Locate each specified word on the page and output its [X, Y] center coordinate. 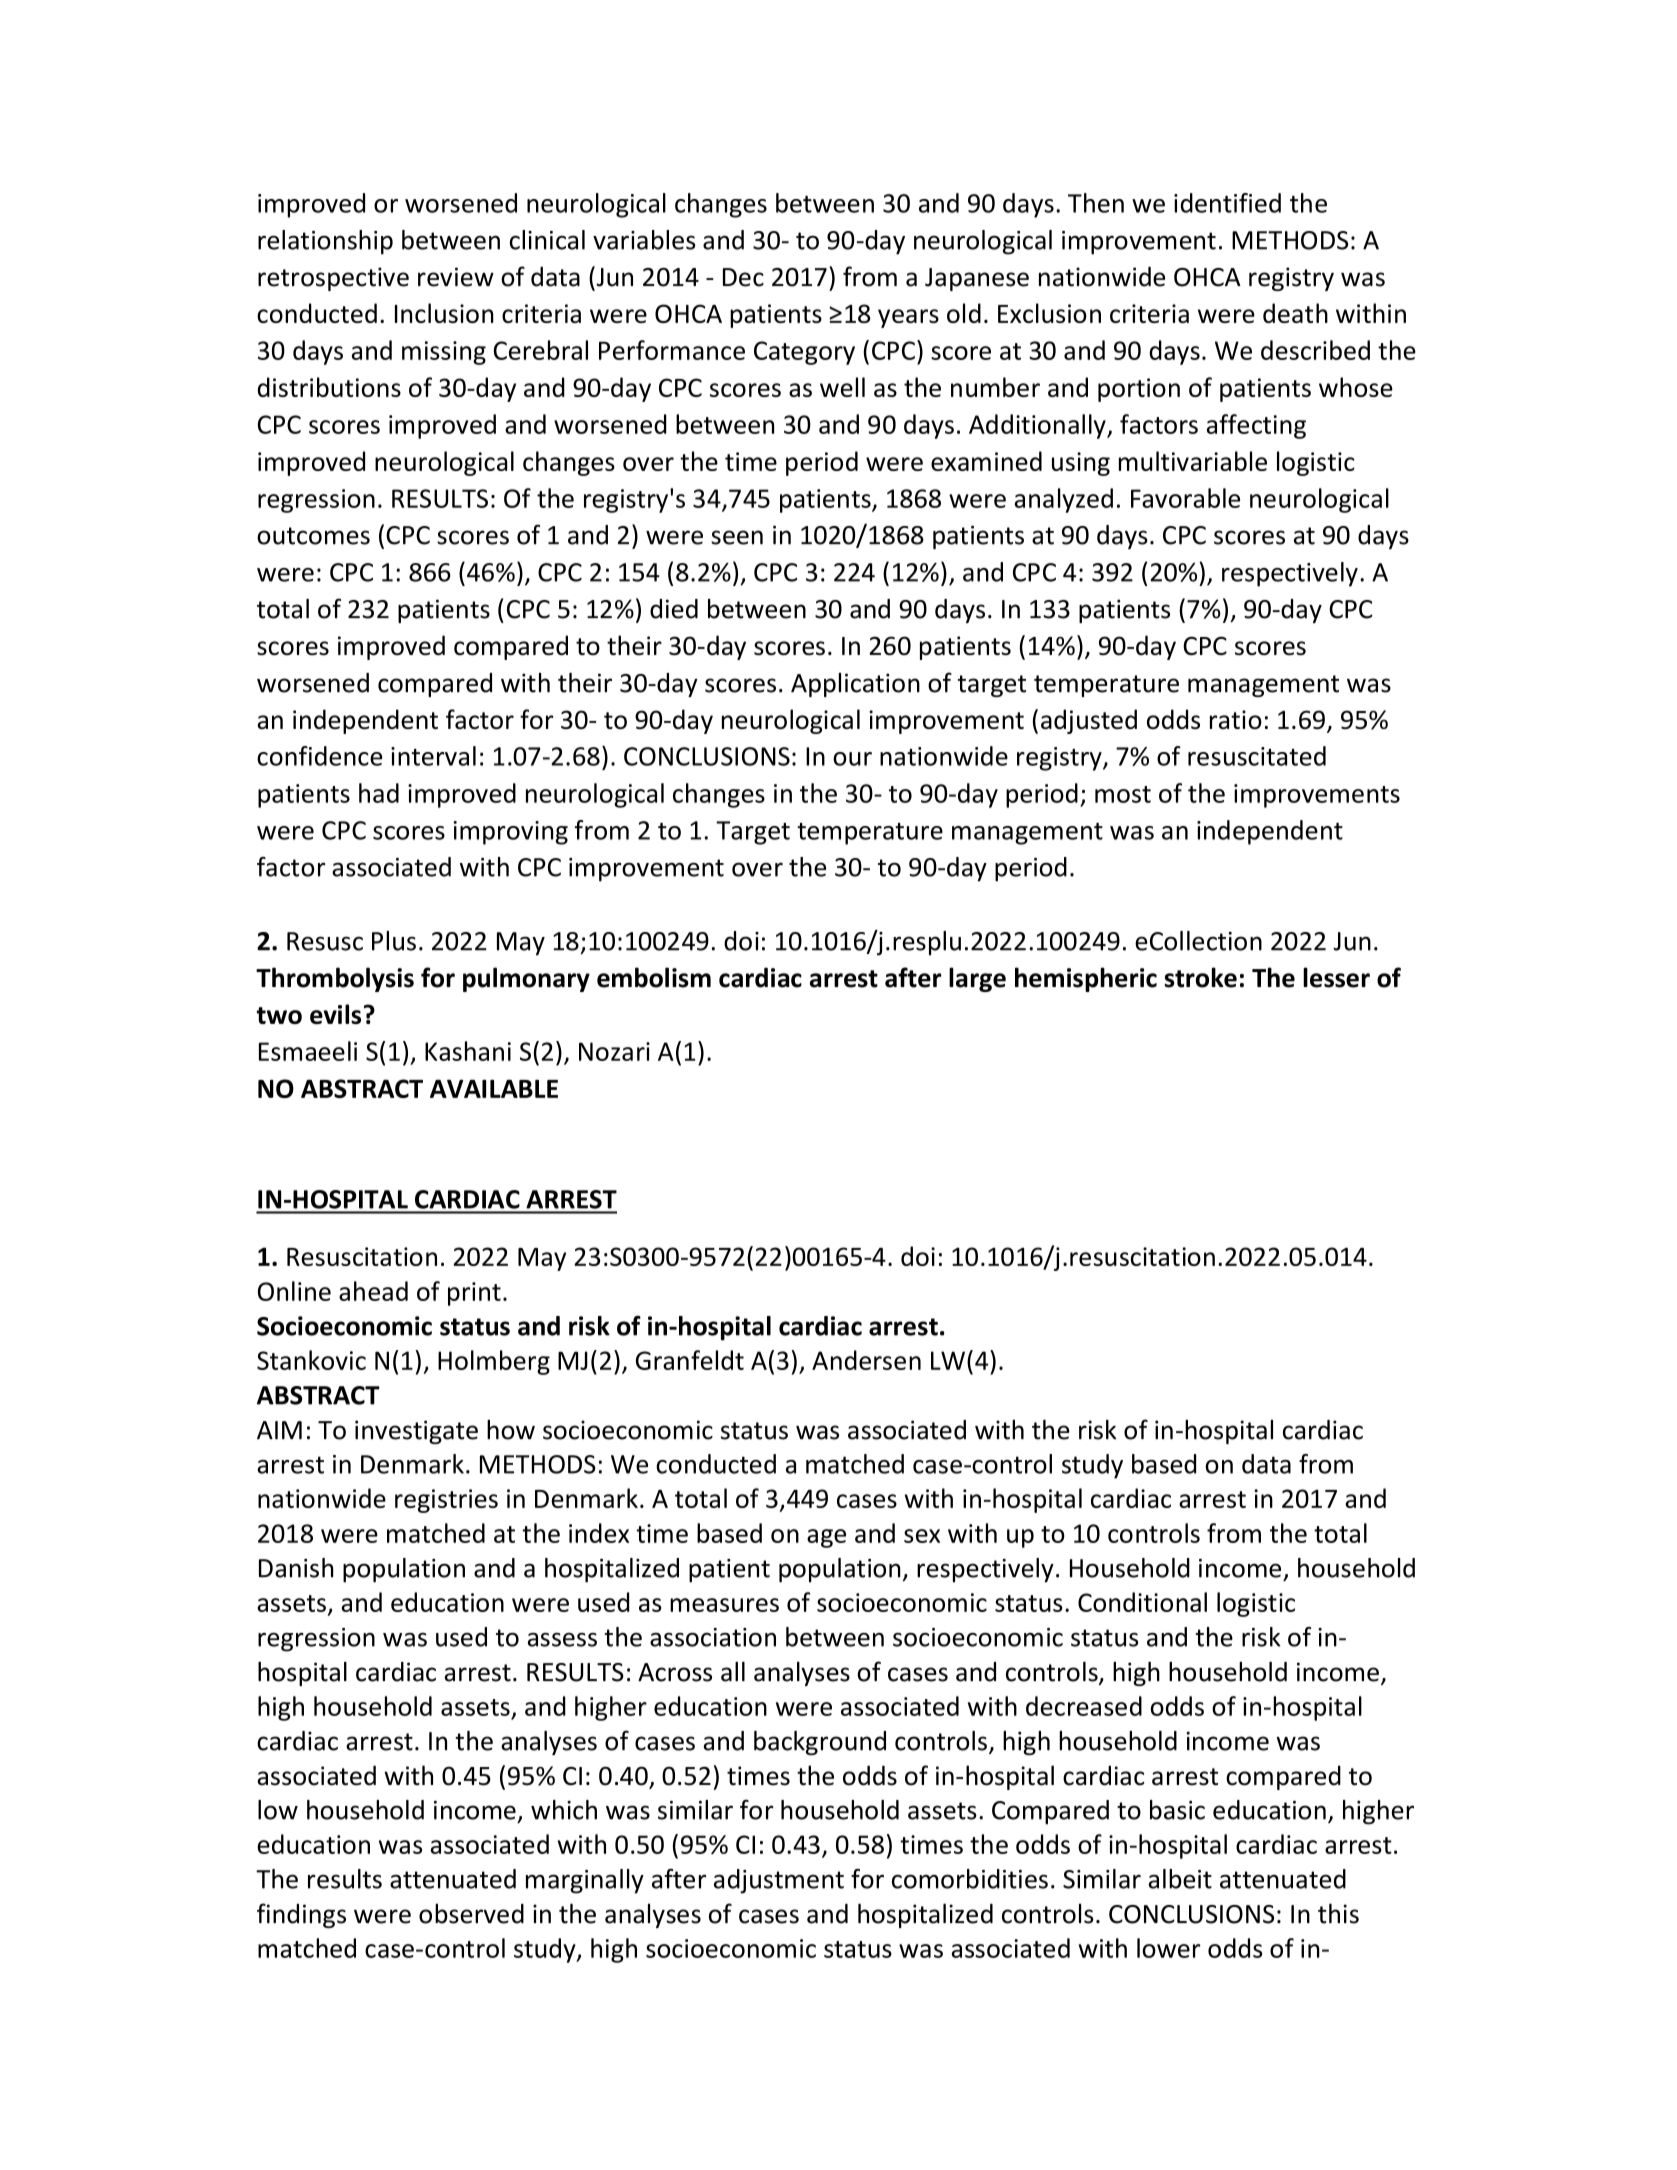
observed [471, 1913]
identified [1227, 203]
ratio [1236, 719]
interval [433, 756]
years [908, 318]
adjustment [779, 1881]
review [456, 277]
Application [855, 685]
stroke [1200, 977]
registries [446, 1501]
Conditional [1142, 1602]
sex [922, 1536]
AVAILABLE [494, 1088]
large [977, 979]
